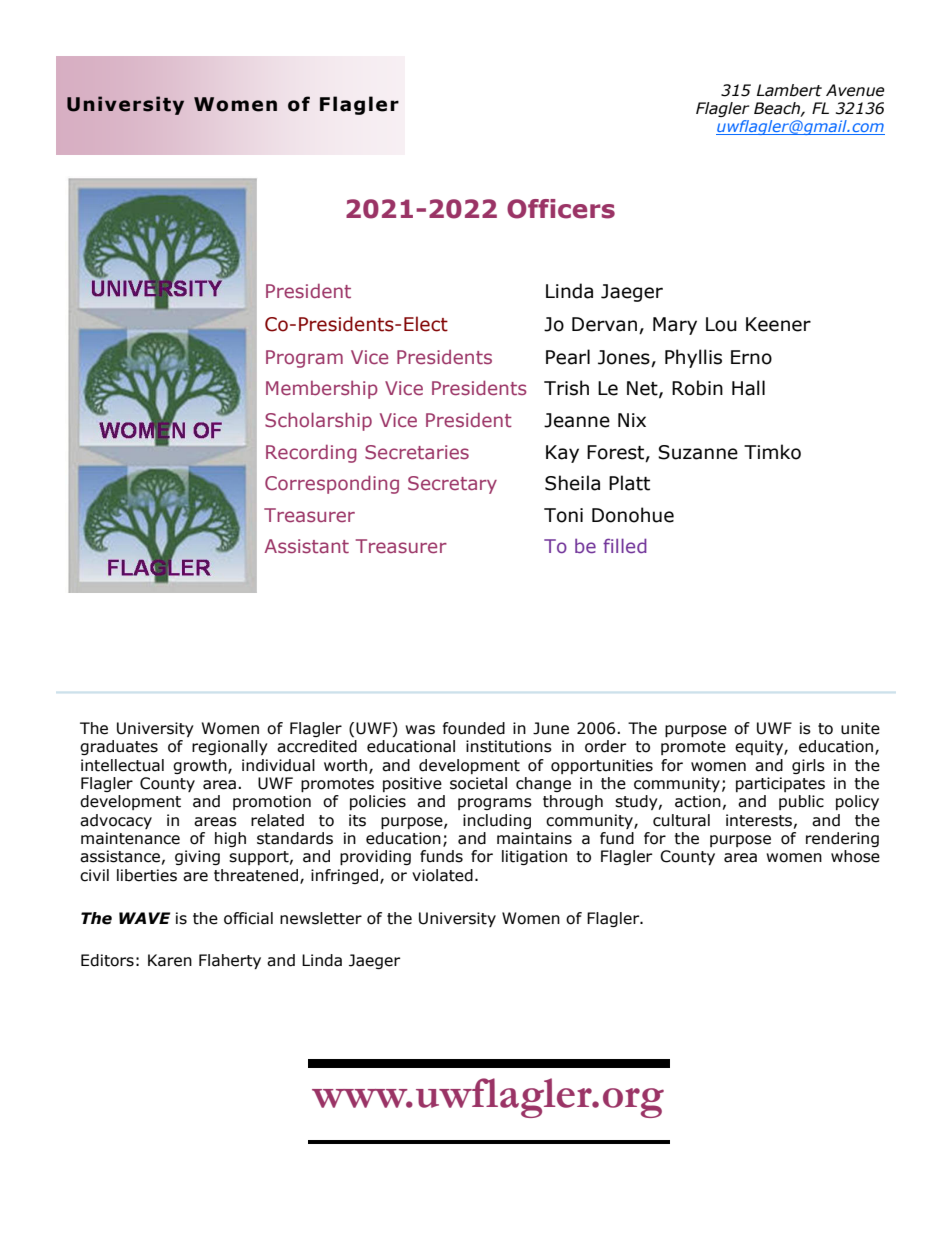  Describe the element at coordinates (170, 960) in the image. I see `Karen` at that location.
